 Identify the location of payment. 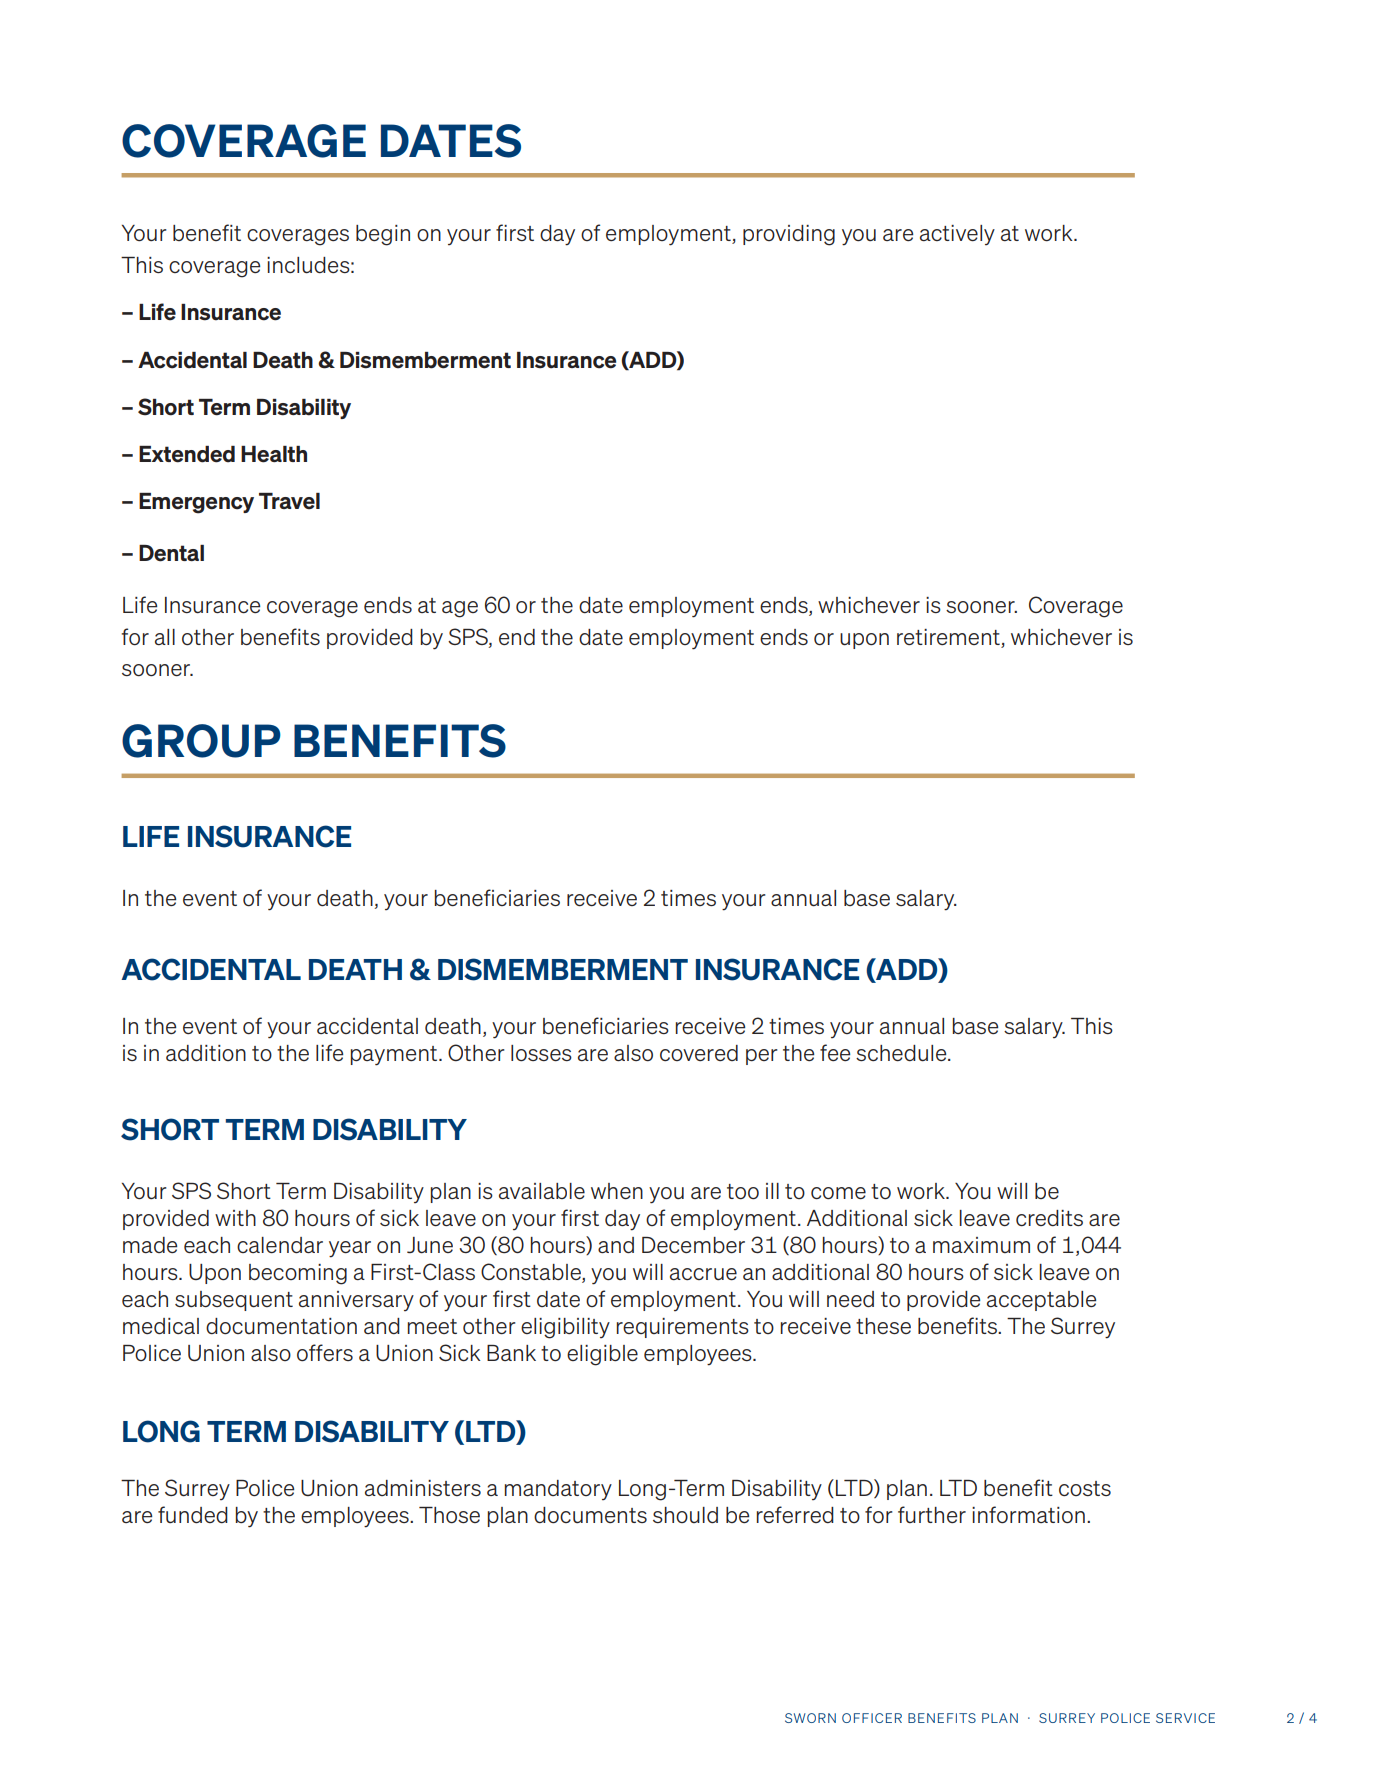
(395, 1056).
